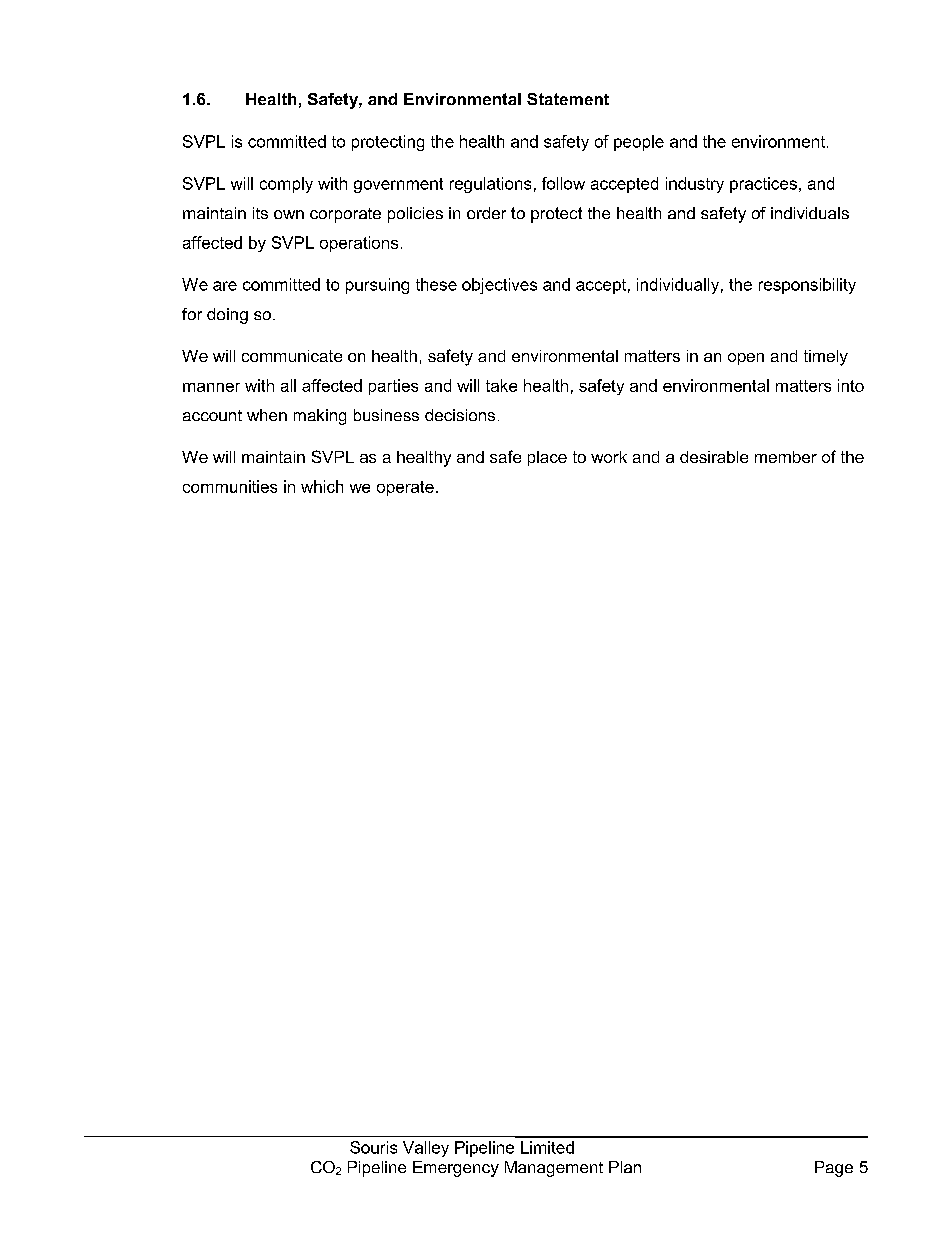  Describe the element at coordinates (746, 359) in the page. I see `open` at that location.
